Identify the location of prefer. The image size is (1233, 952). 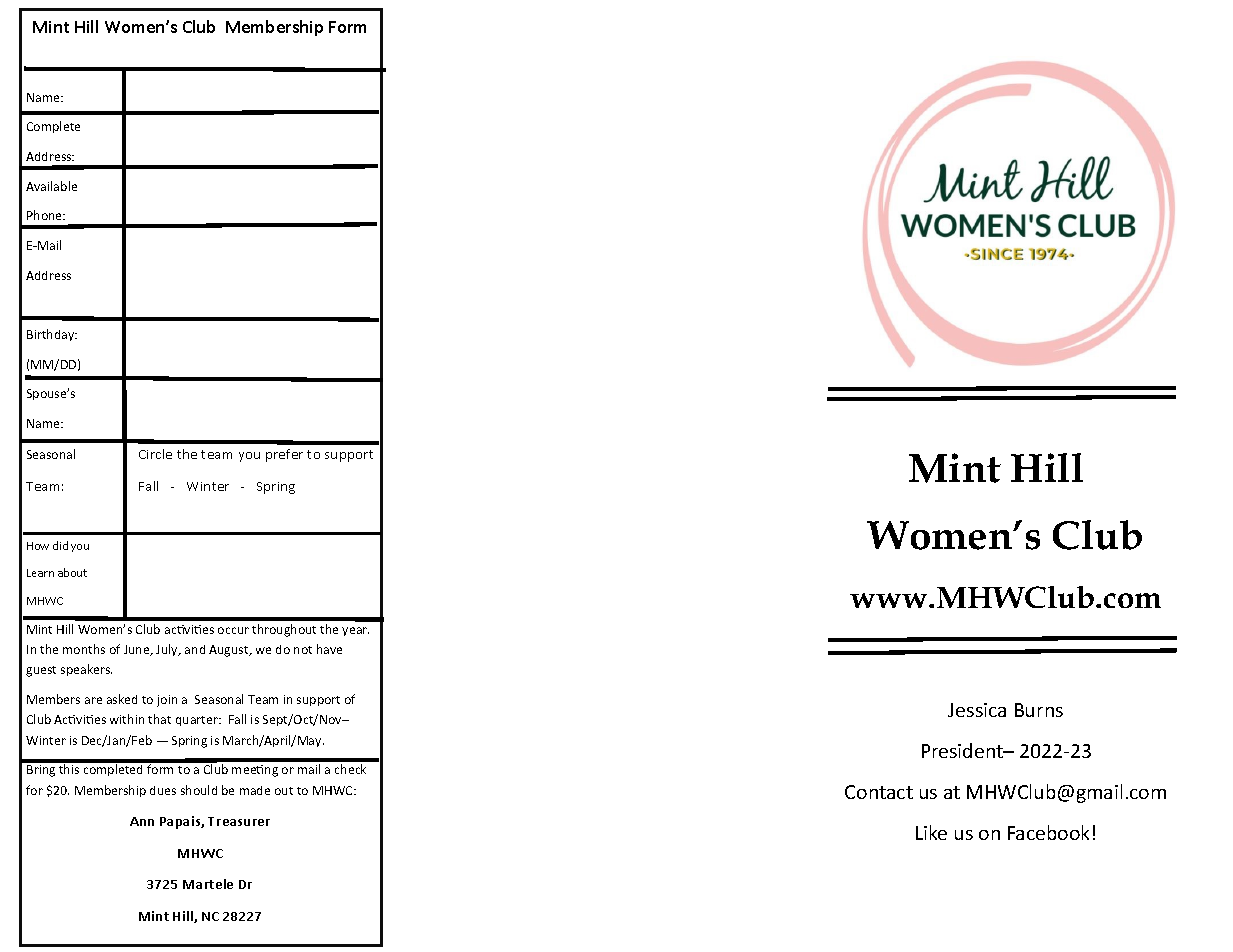
(284, 455).
